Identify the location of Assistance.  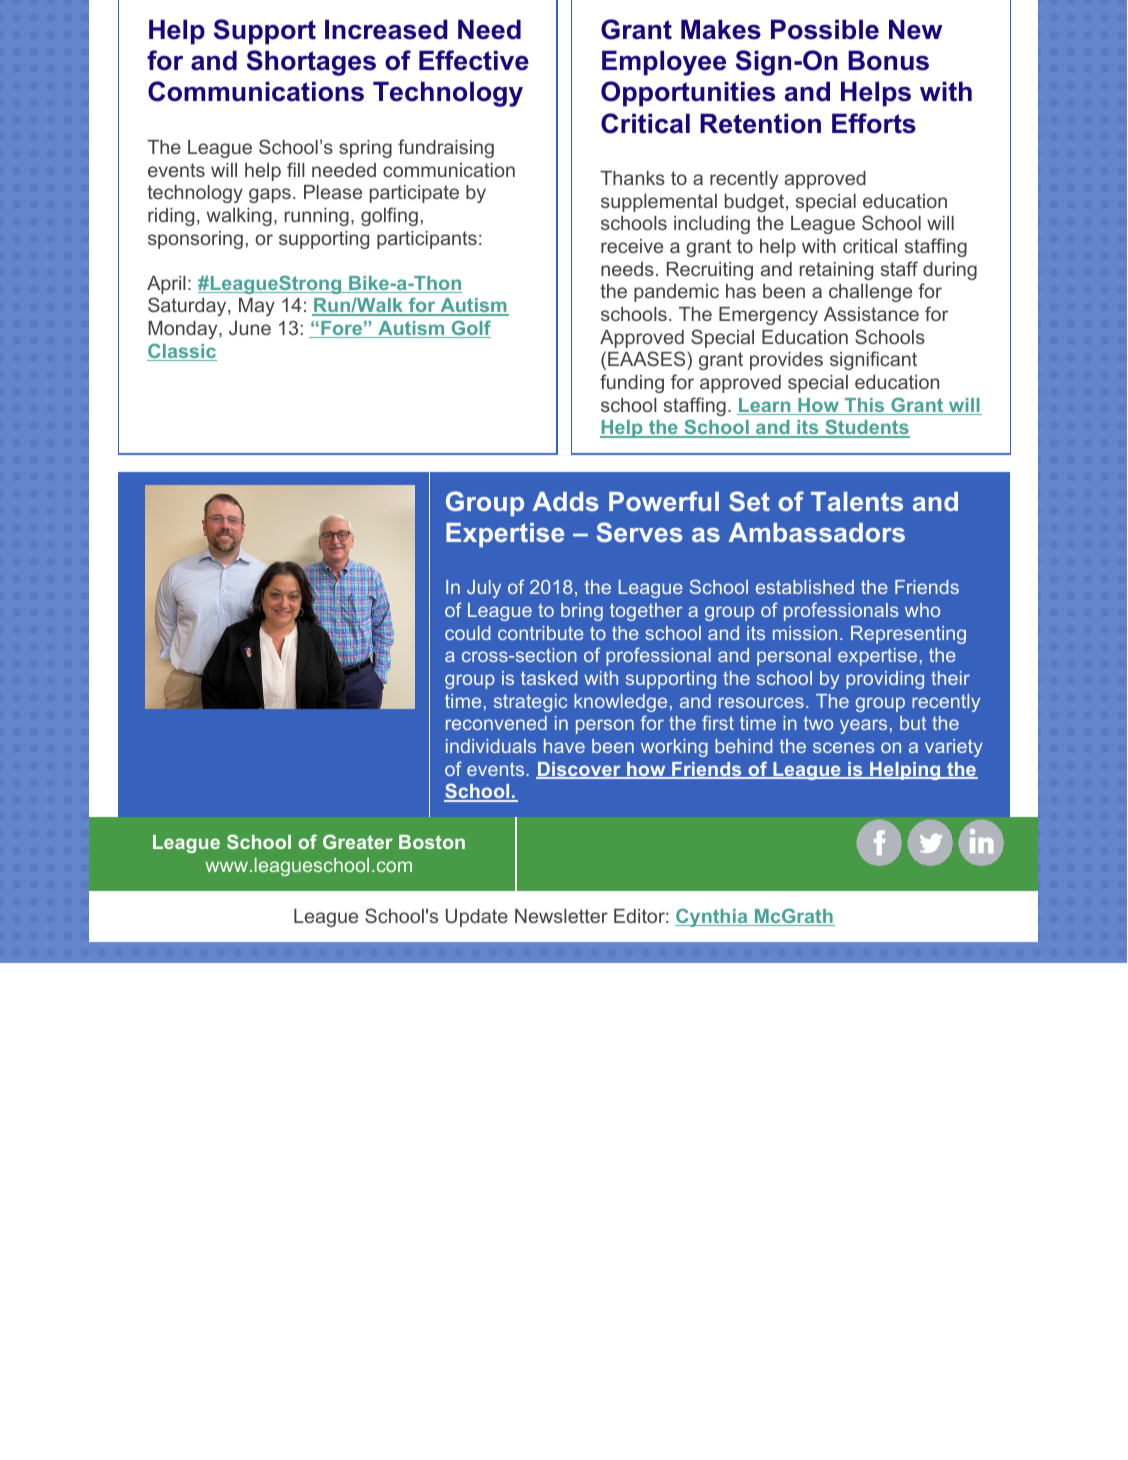
(871, 314).
